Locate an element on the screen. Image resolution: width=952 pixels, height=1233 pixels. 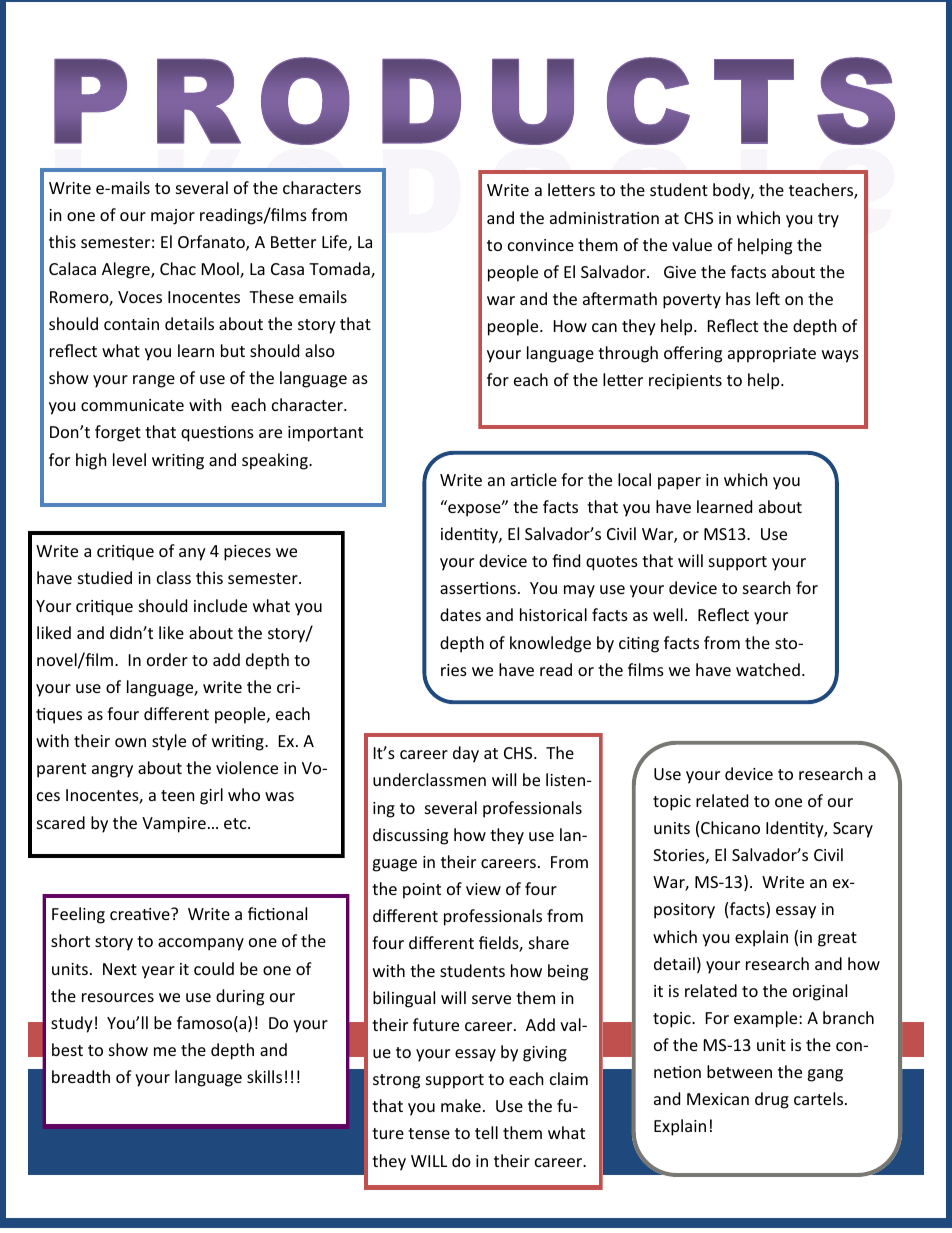
major is located at coordinates (173, 217).
